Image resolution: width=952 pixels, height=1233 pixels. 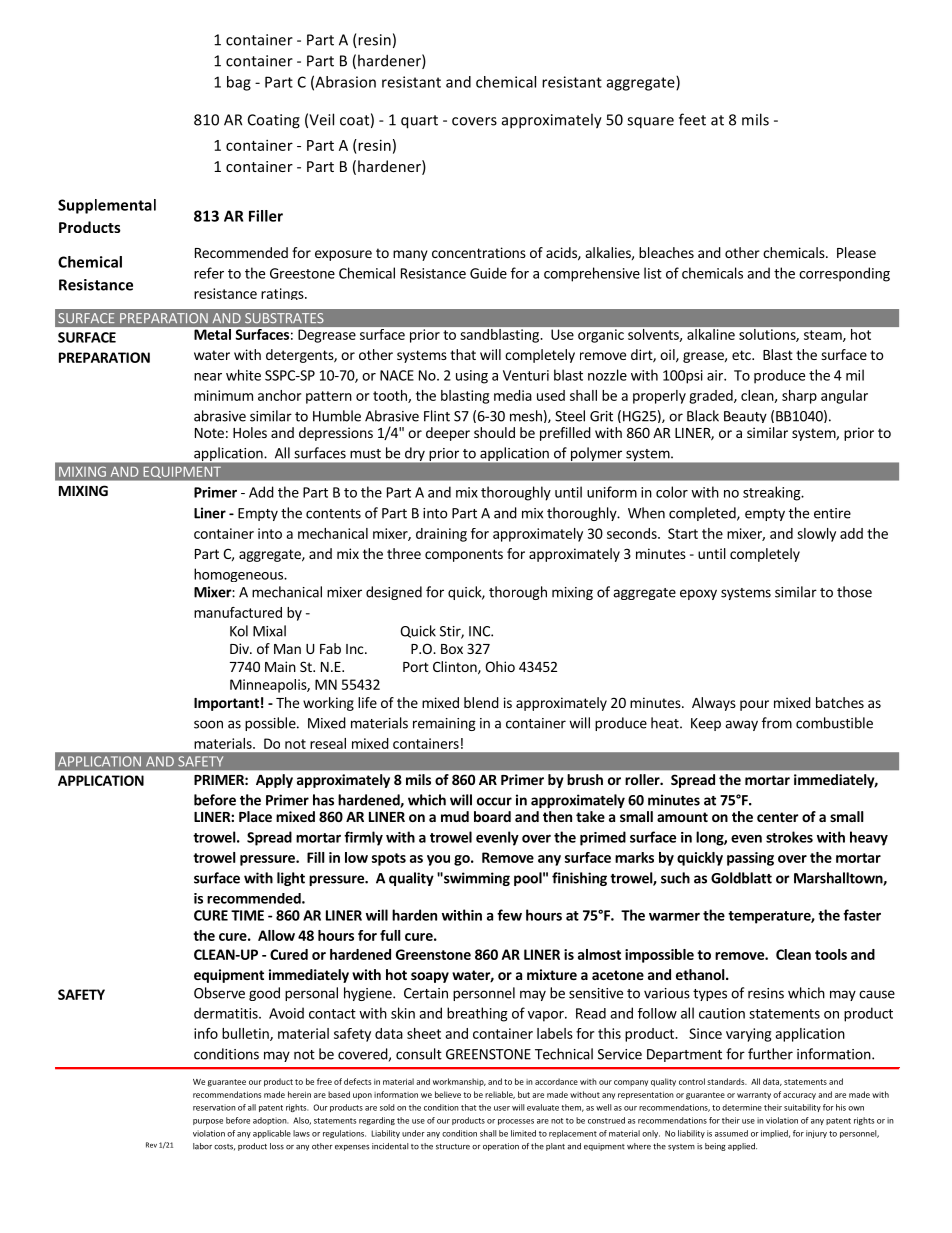 What do you see at coordinates (778, 817) in the screenshot?
I see `center` at bounding box center [778, 817].
